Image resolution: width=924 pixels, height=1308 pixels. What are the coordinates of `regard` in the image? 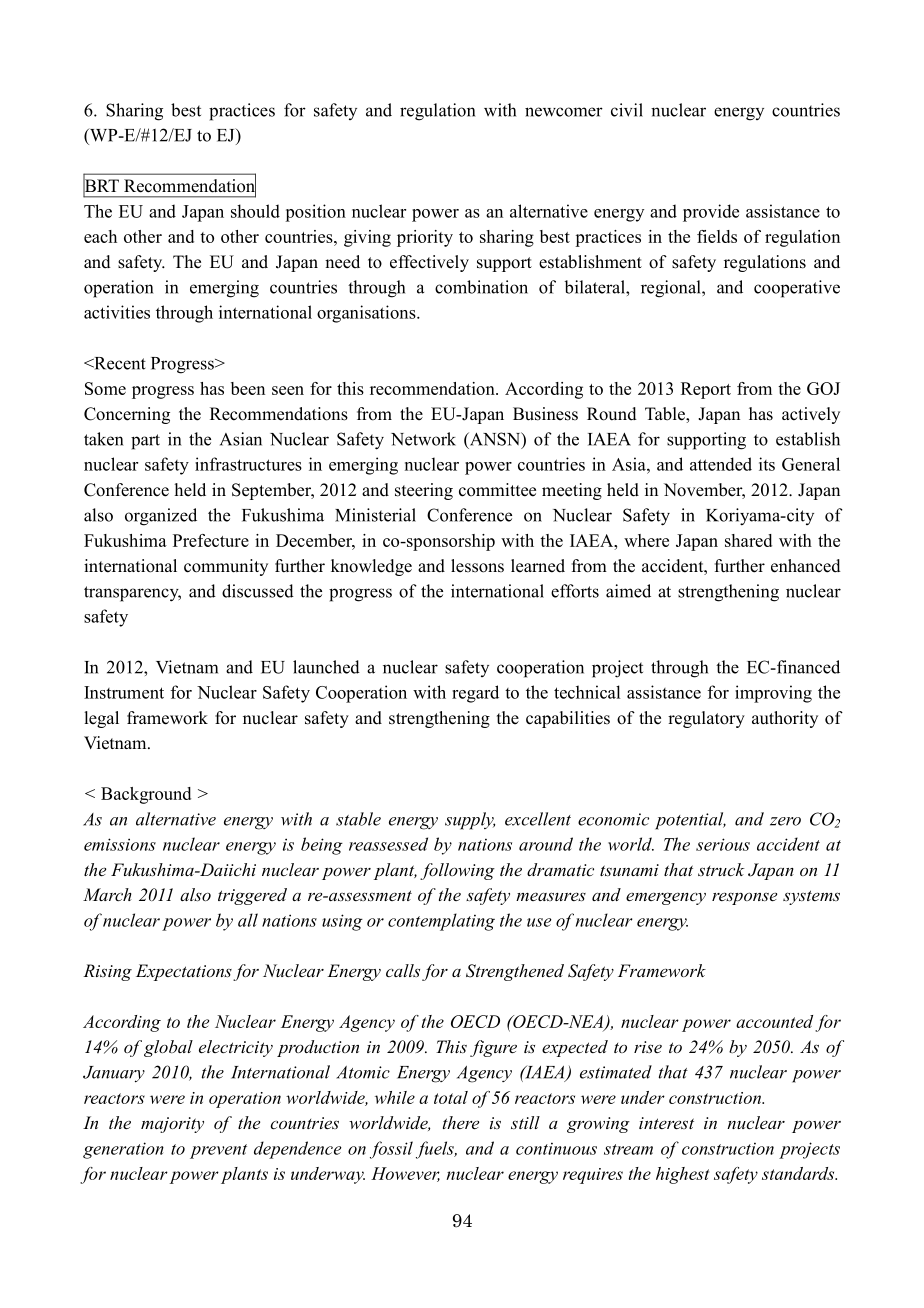 It's located at (475, 694).
